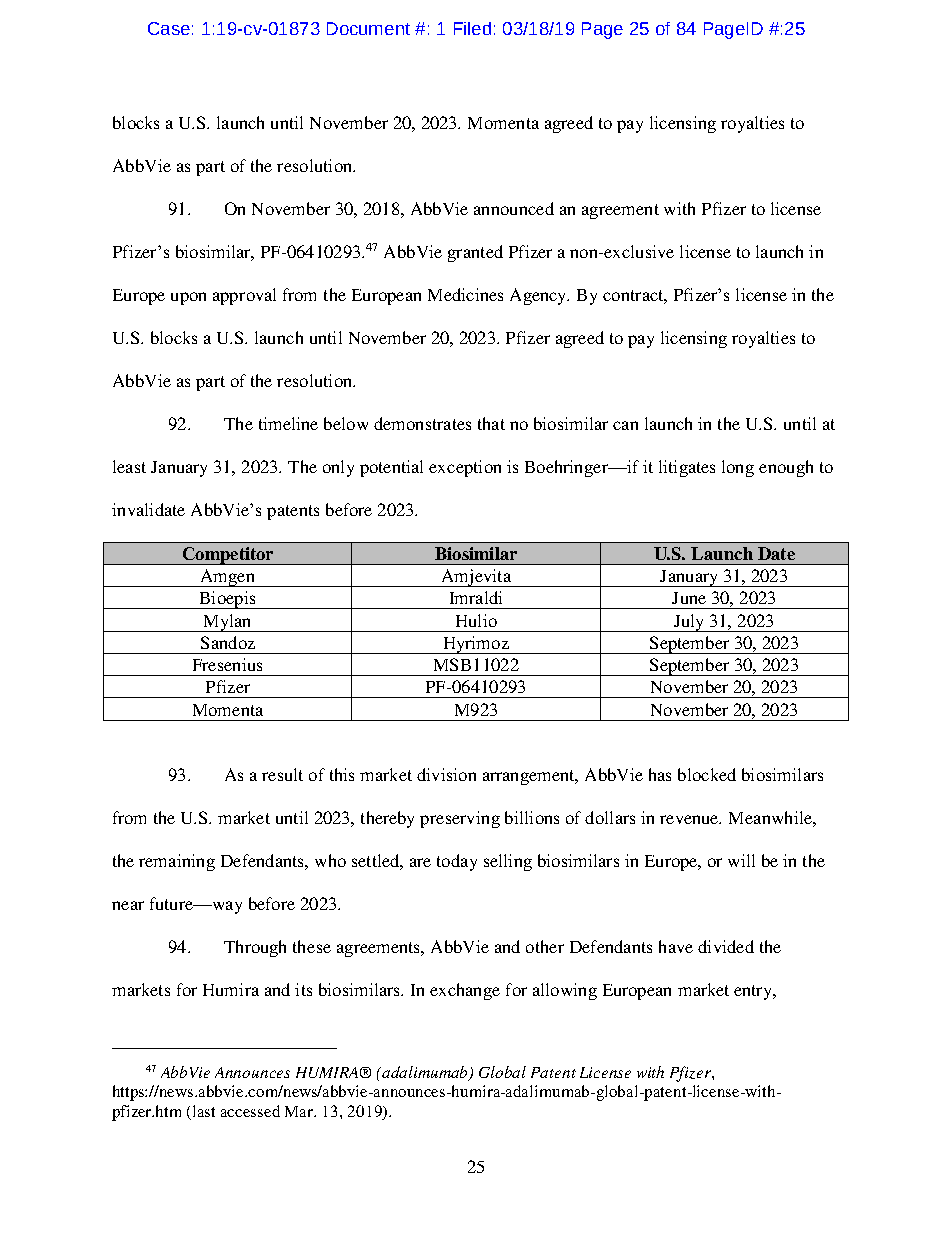 The image size is (952, 1233). Describe the element at coordinates (188, 298) in the image. I see `upon` at that location.
